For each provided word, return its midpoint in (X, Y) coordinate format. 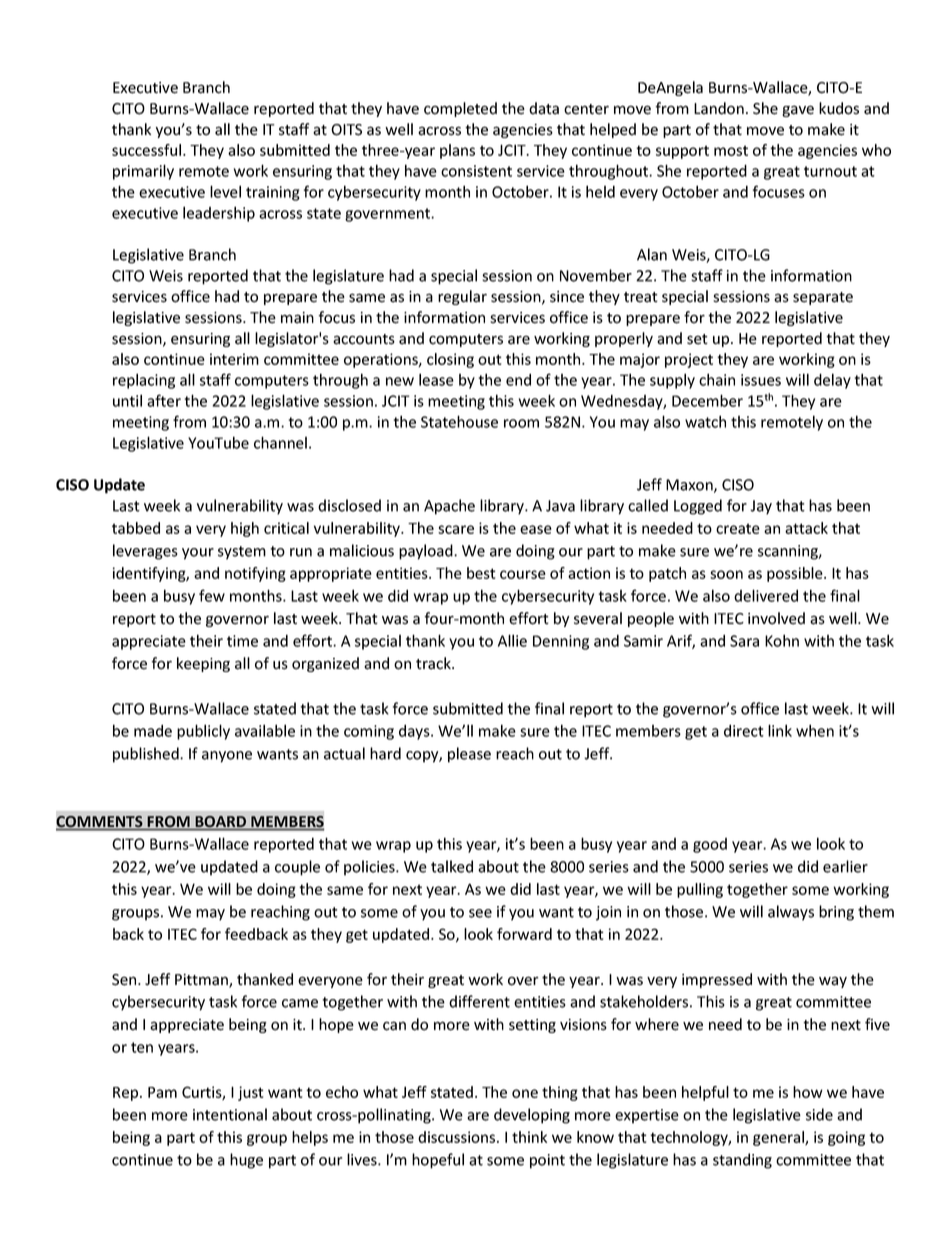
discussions (458, 1137)
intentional (230, 1114)
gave (798, 111)
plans (457, 151)
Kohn (782, 640)
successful (148, 150)
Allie (512, 640)
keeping (203, 664)
